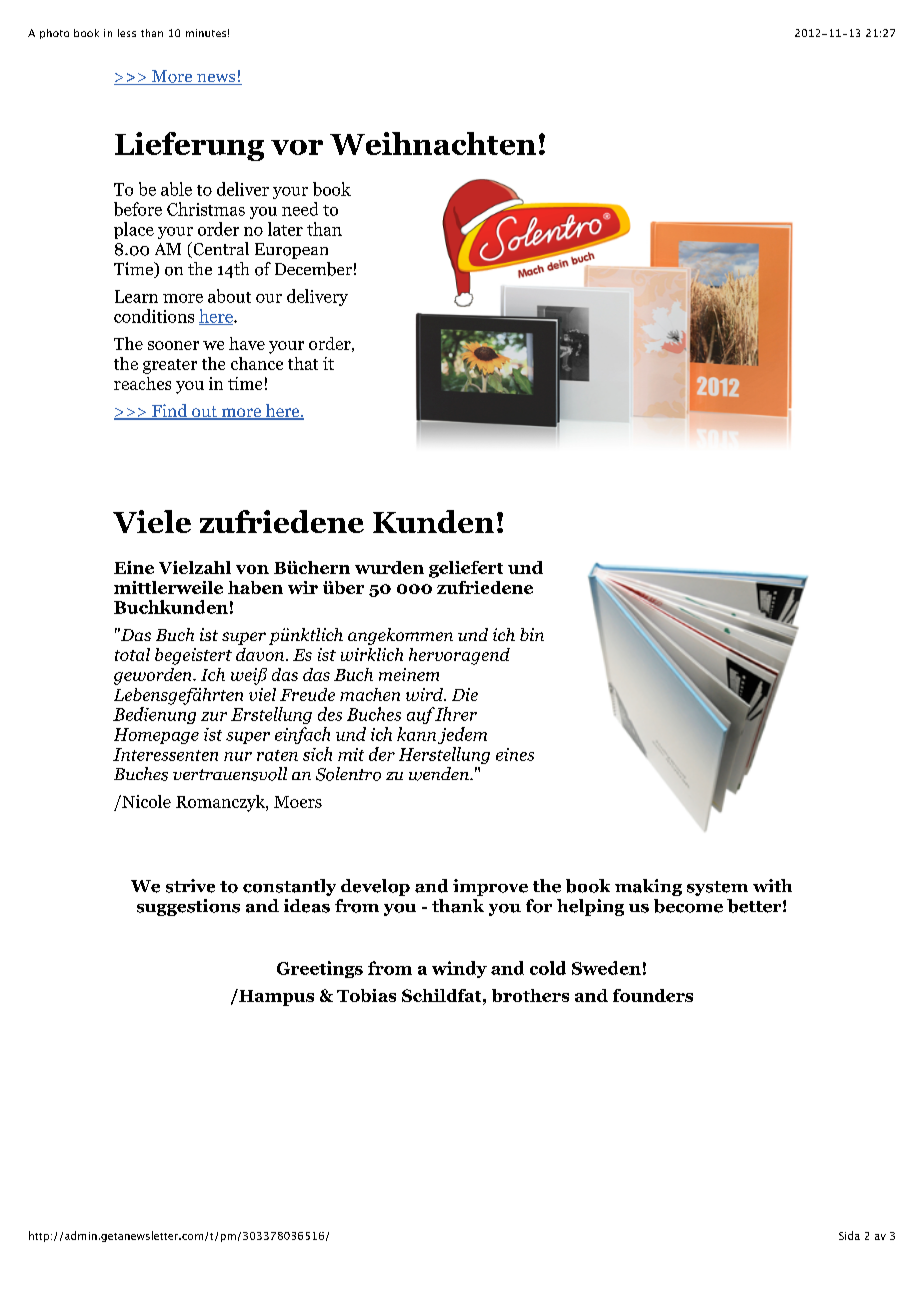 This screenshot has width=924, height=1308. I want to click on place, so click(134, 230).
